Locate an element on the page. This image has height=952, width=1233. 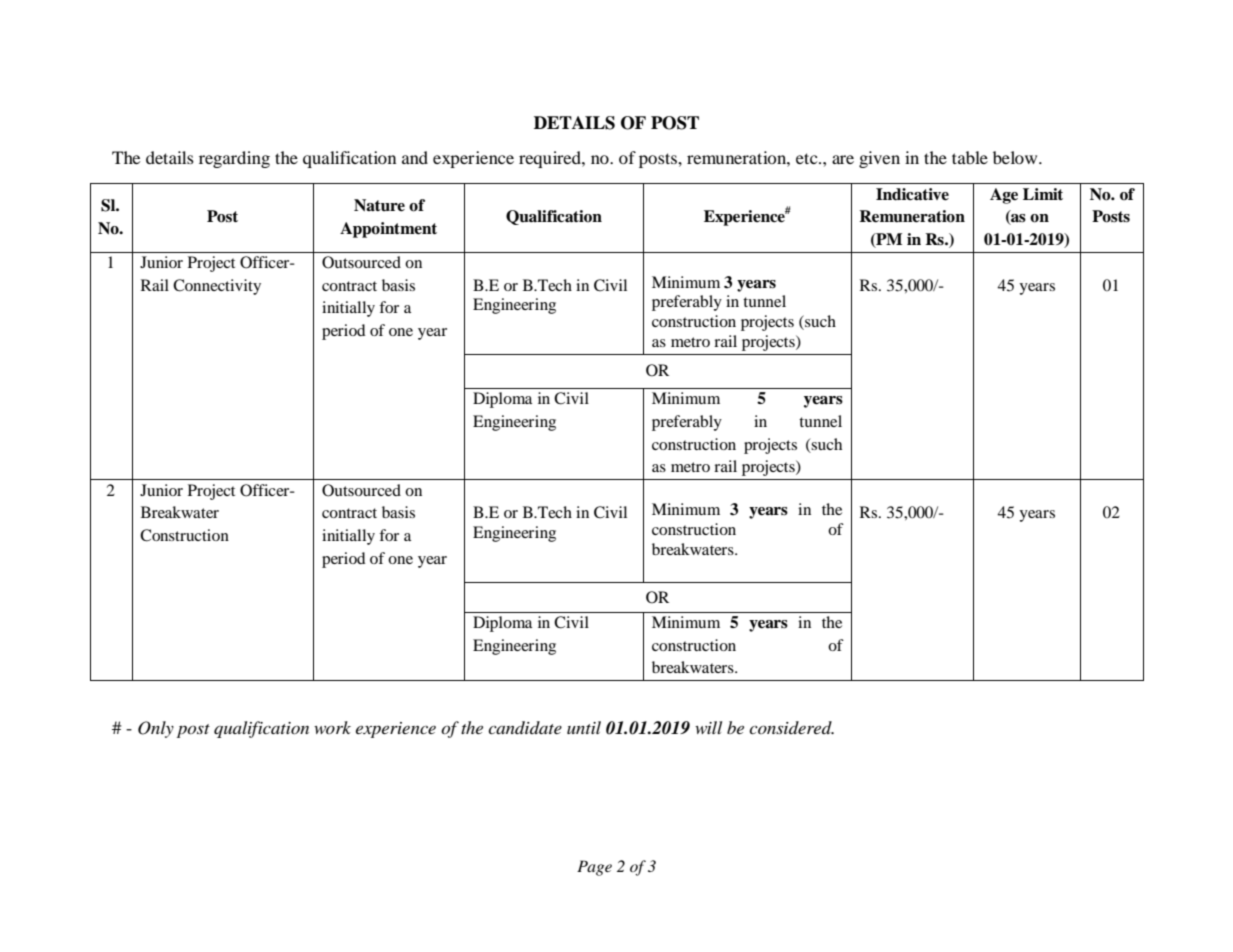
Page is located at coordinates (594, 868).
